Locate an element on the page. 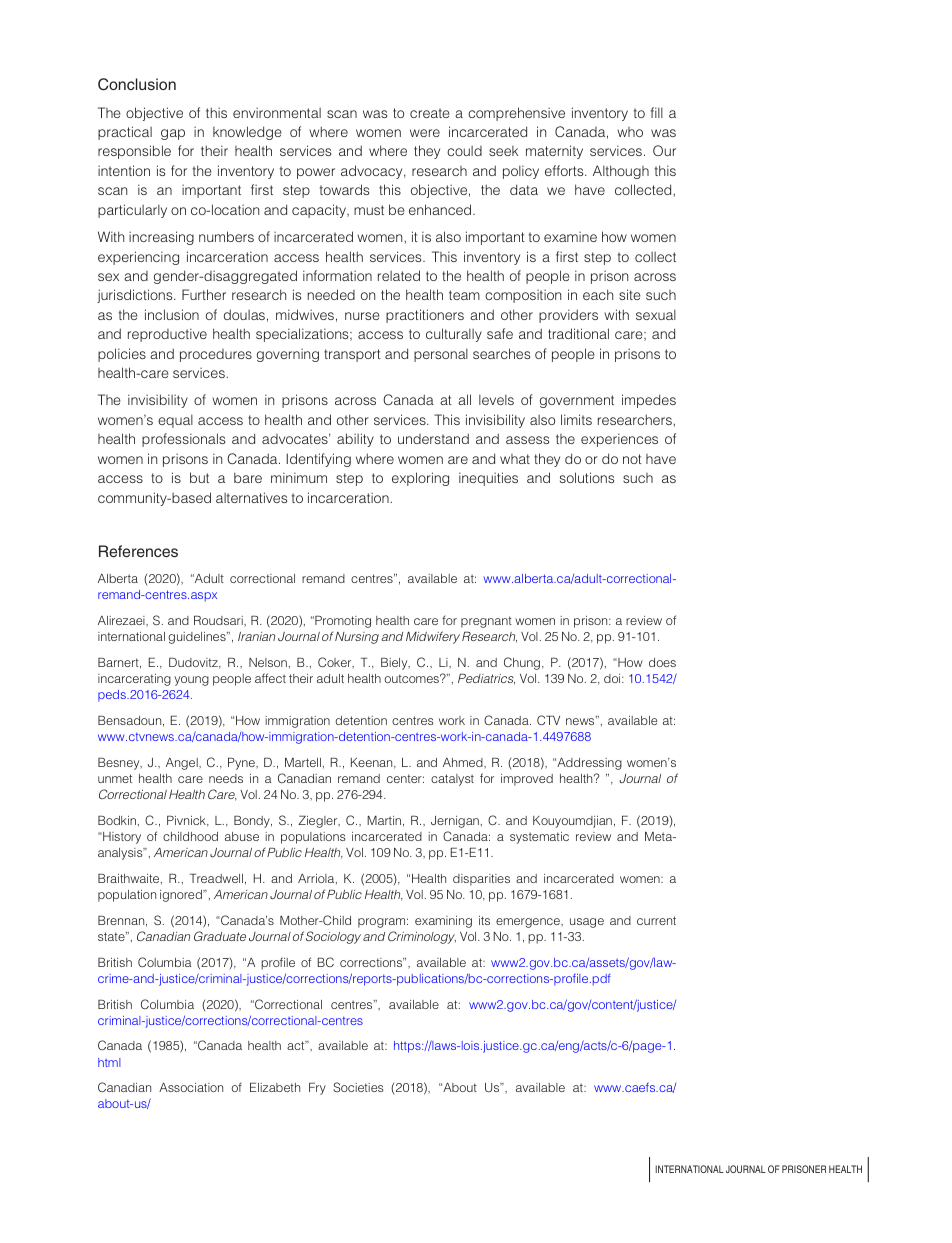 This page has width=952, height=1243. who is located at coordinates (630, 132).
